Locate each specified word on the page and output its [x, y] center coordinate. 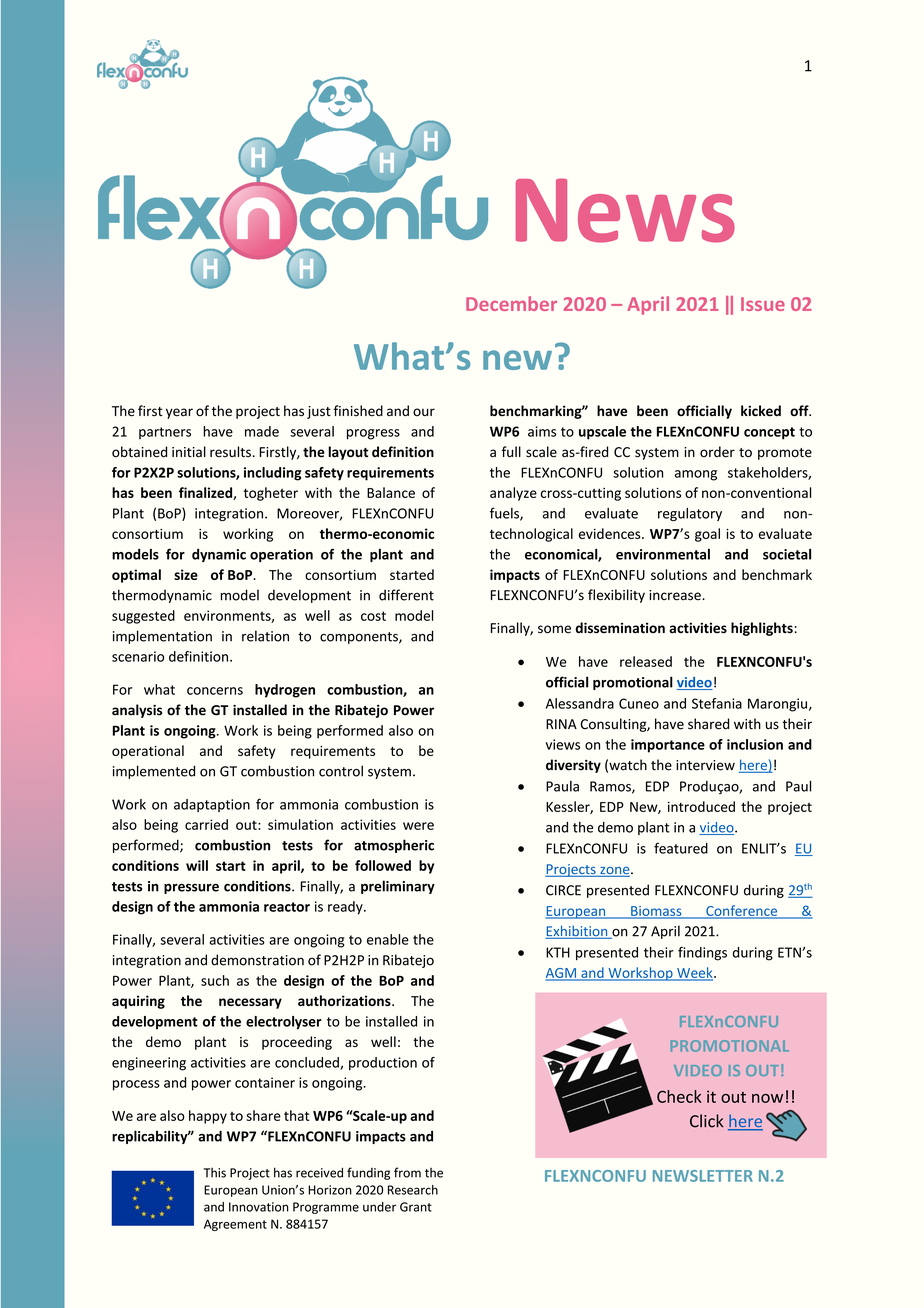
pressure [191, 888]
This [215, 1173]
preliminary [398, 887]
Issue [763, 304]
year [179, 413]
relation [265, 636]
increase [676, 595]
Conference [742, 911]
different [406, 595]
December [511, 303]
